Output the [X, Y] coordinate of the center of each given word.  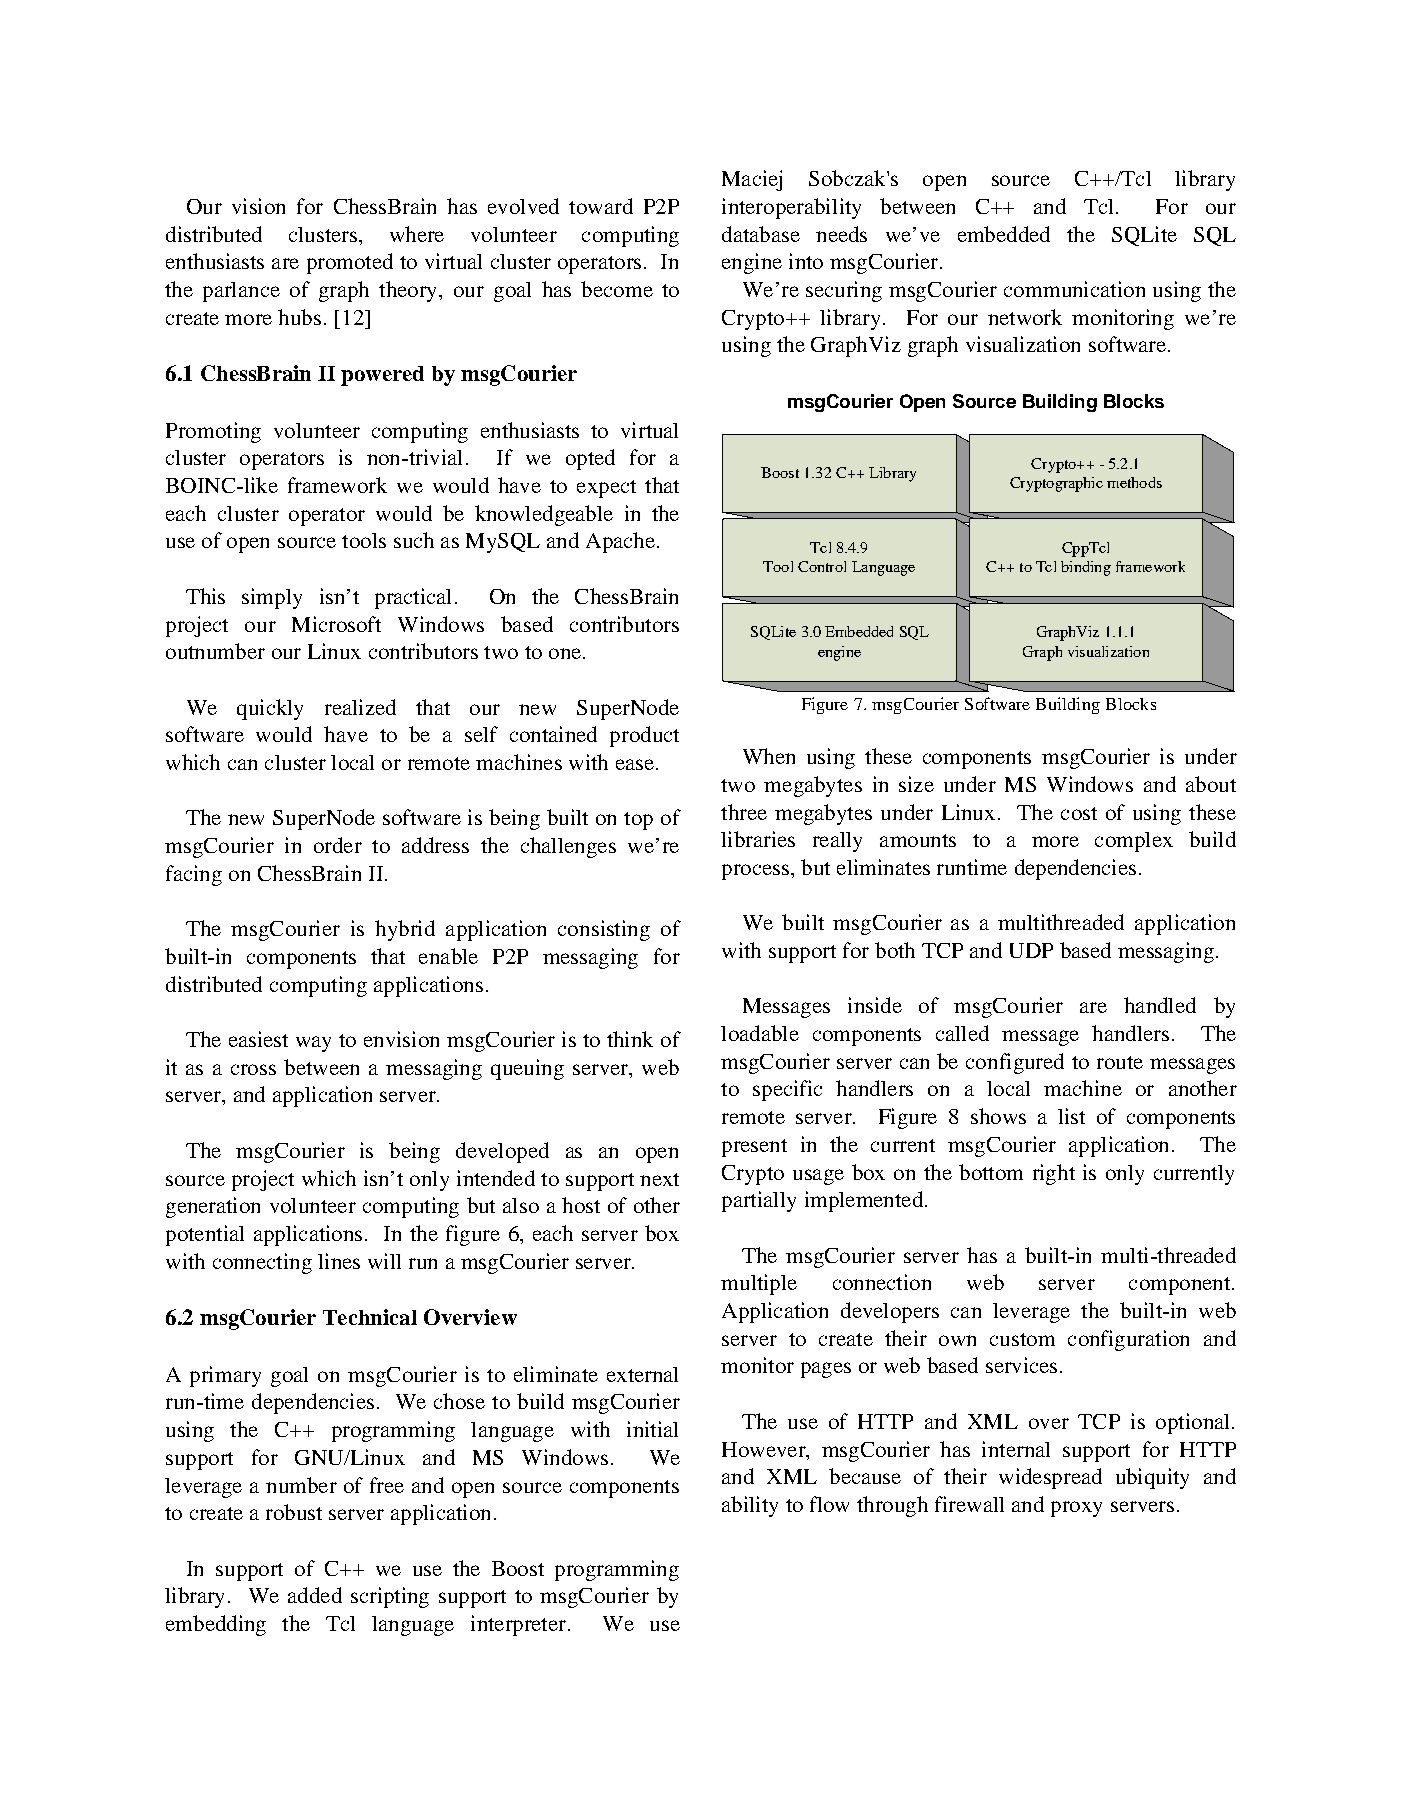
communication [1074, 289]
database [761, 234]
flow [829, 1504]
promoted [350, 263]
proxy [1076, 1509]
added [315, 1595]
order [338, 845]
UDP [1031, 950]
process [755, 872]
